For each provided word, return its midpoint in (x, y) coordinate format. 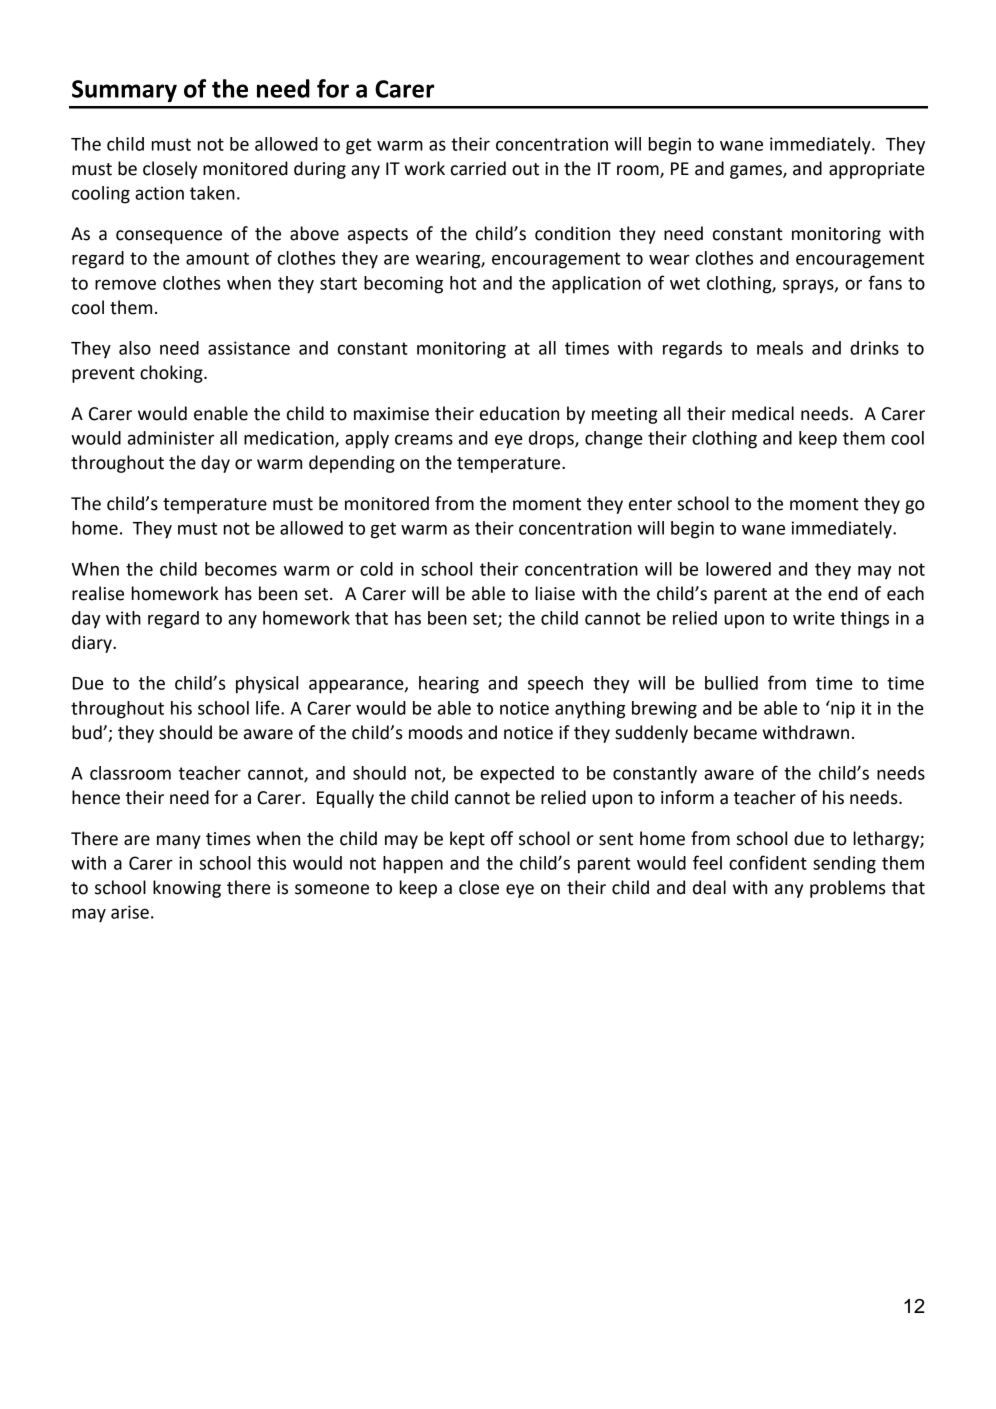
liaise (555, 593)
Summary (124, 91)
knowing (187, 889)
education (519, 413)
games (757, 172)
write (814, 618)
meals (780, 348)
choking (172, 374)
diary (93, 644)
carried (478, 168)
